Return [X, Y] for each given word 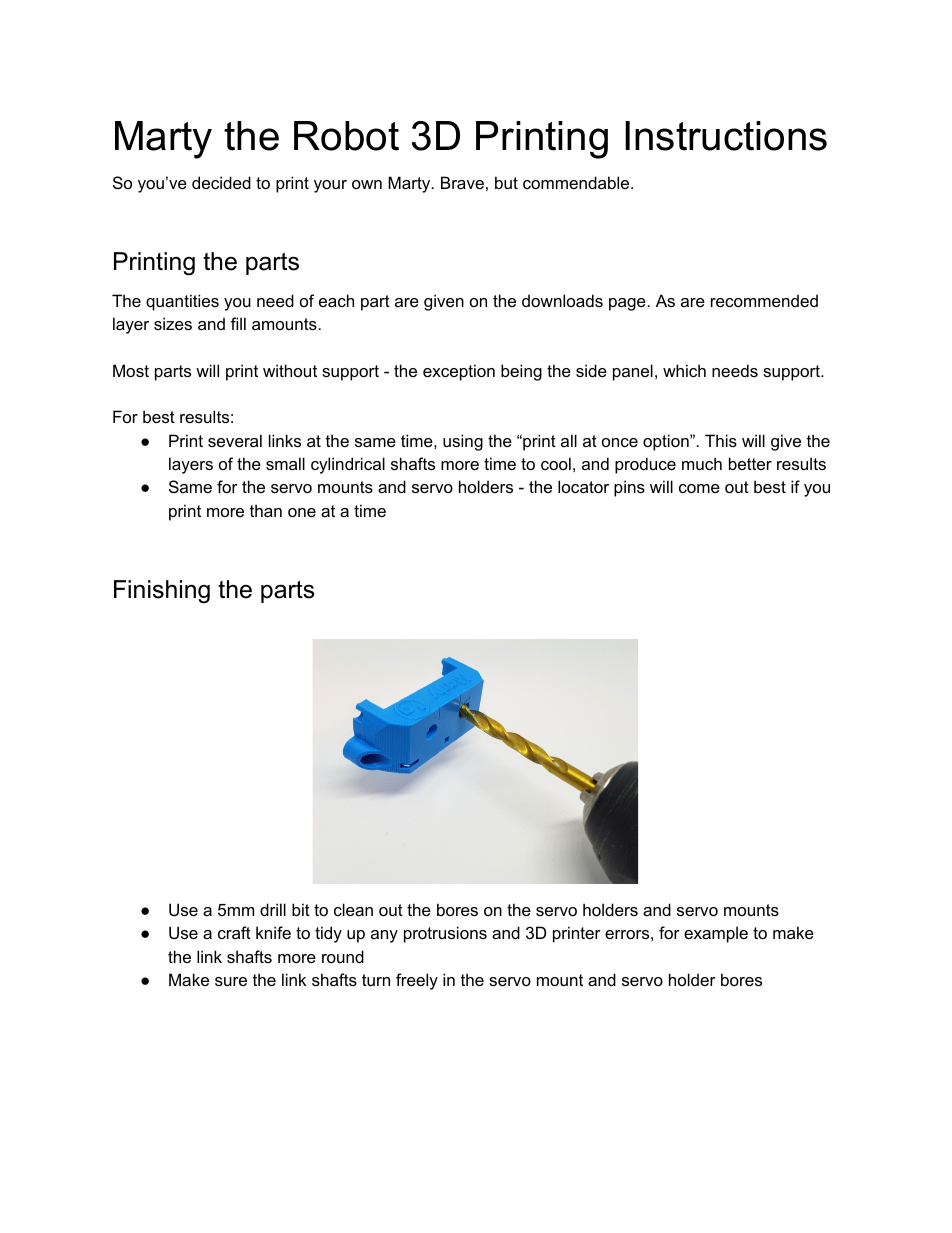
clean [353, 909]
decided [221, 182]
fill [238, 323]
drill [273, 909]
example [716, 934]
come [699, 488]
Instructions [726, 136]
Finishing [162, 592]
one [302, 512]
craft [234, 932]
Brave [462, 182]
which [684, 370]
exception [459, 372]
